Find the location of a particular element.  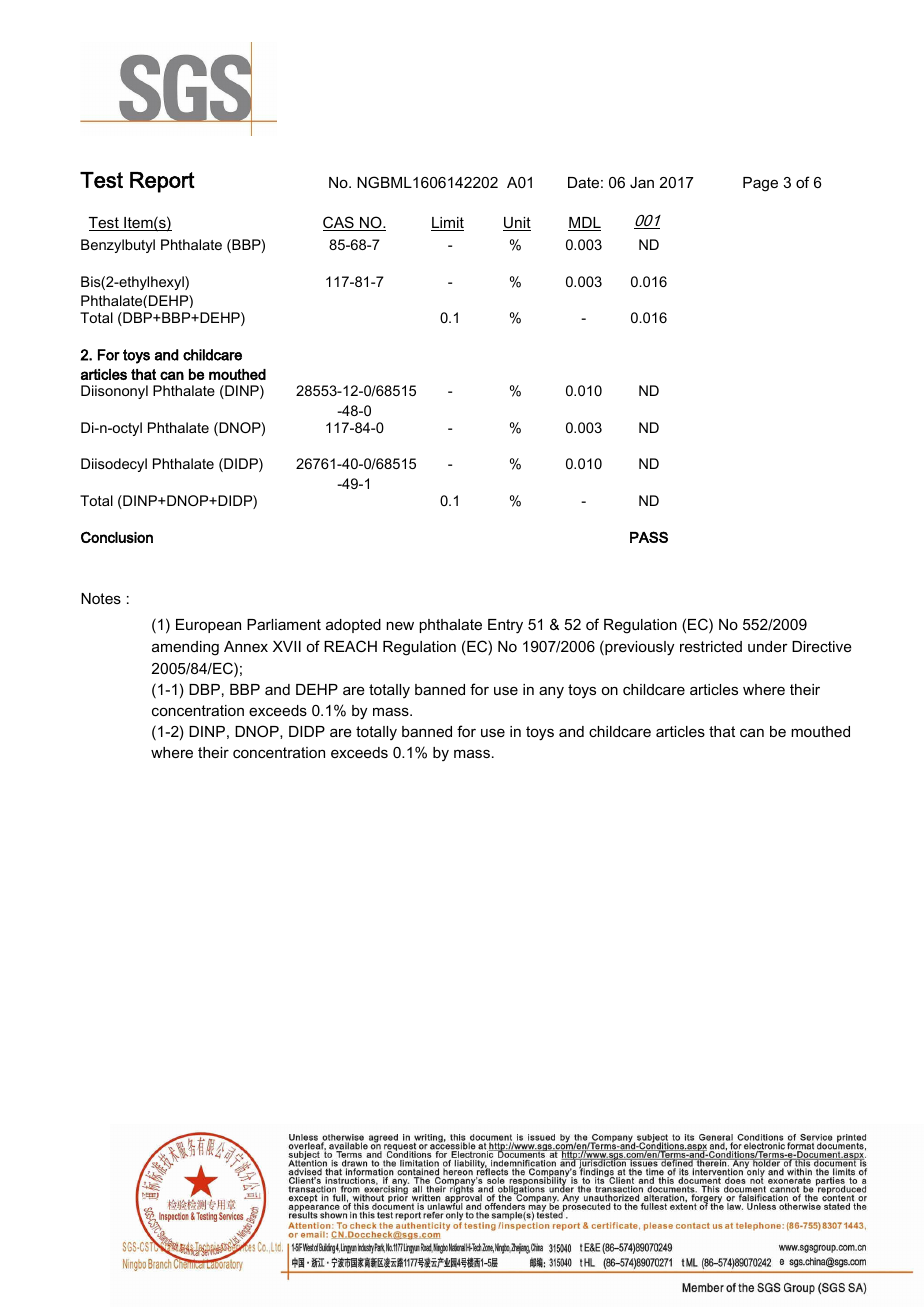

Conclusion is located at coordinates (117, 537).
